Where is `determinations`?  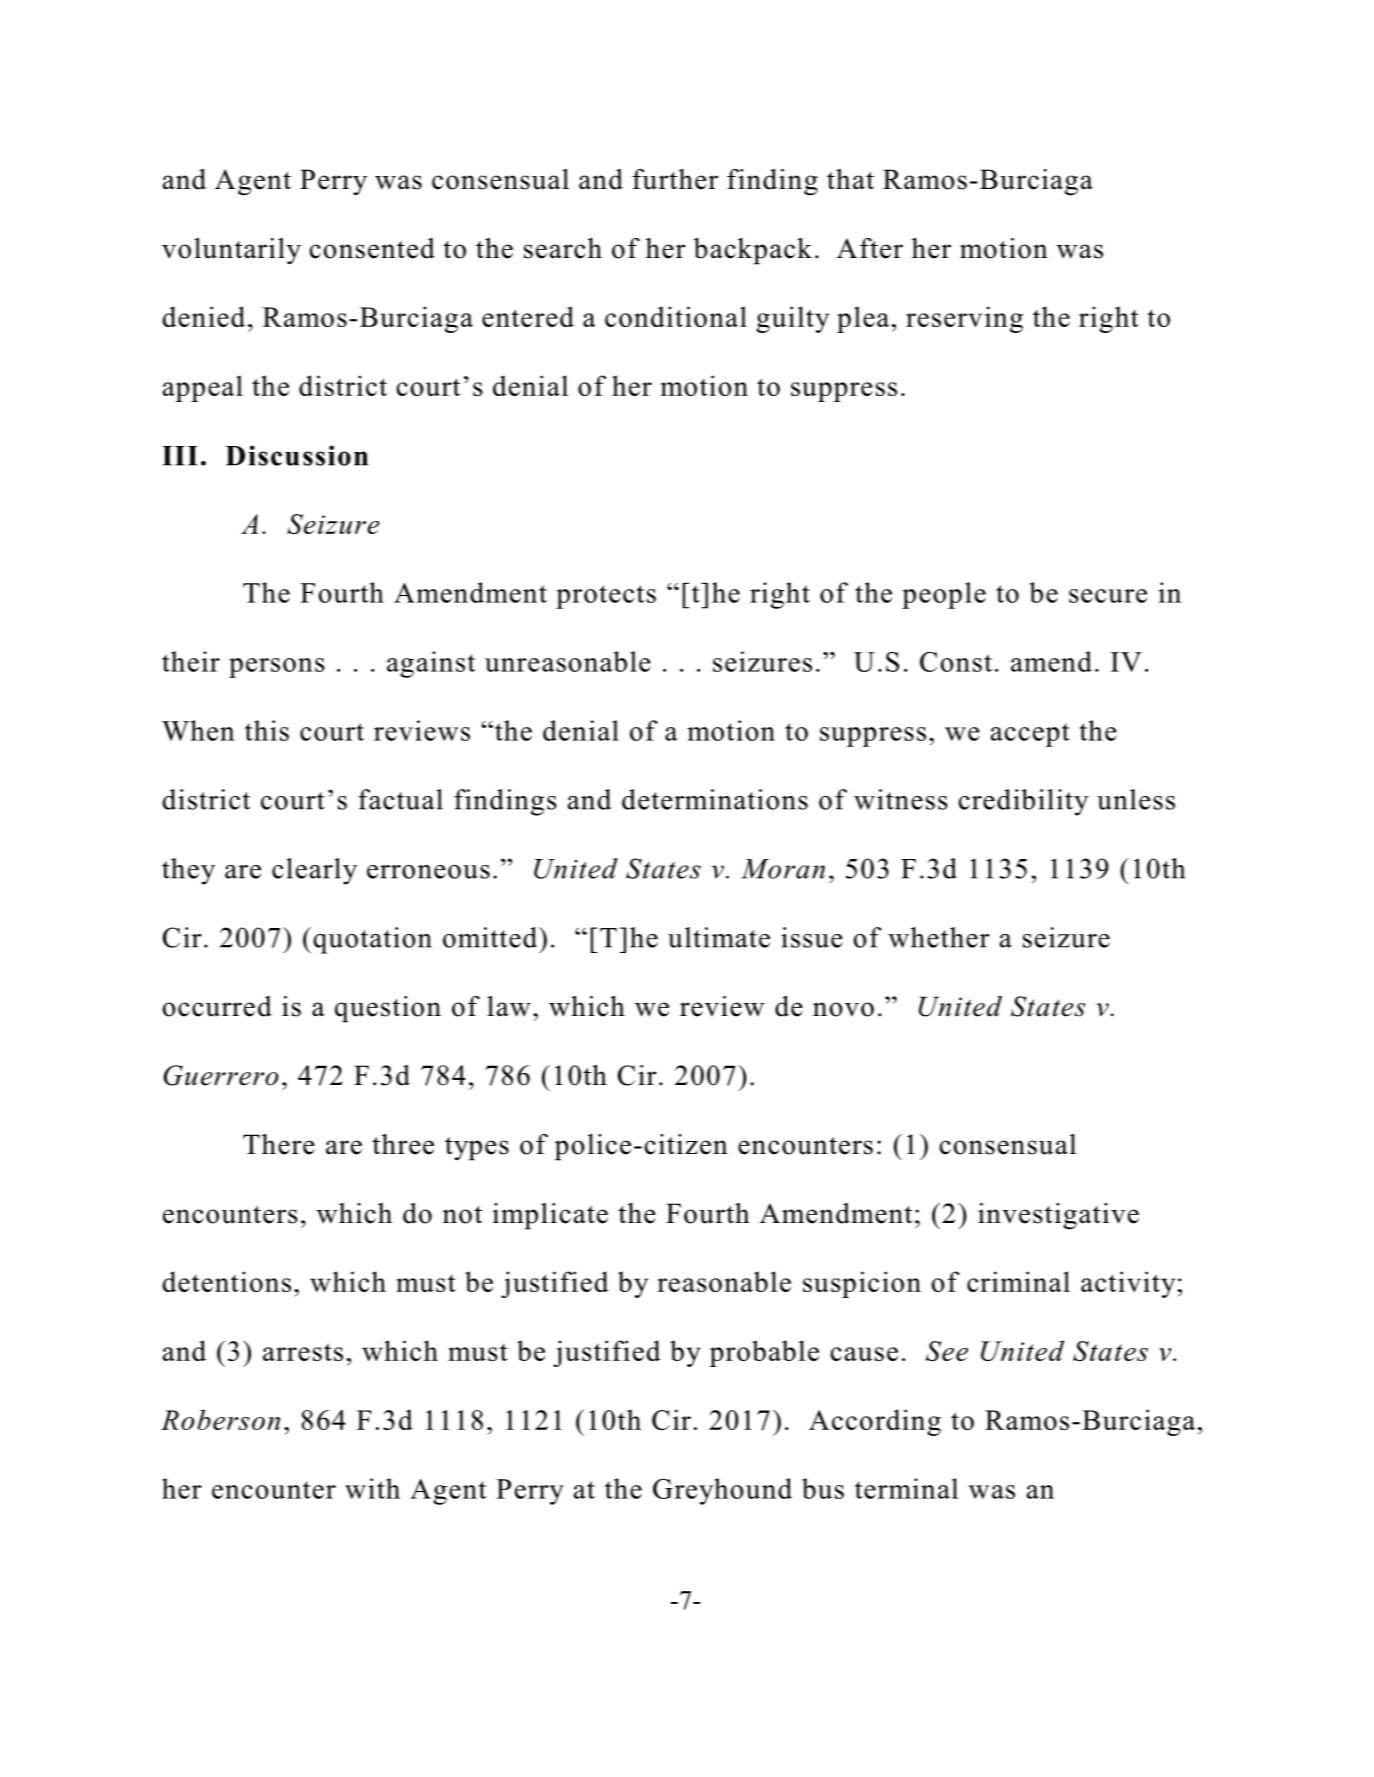 determinations is located at coordinates (715, 799).
